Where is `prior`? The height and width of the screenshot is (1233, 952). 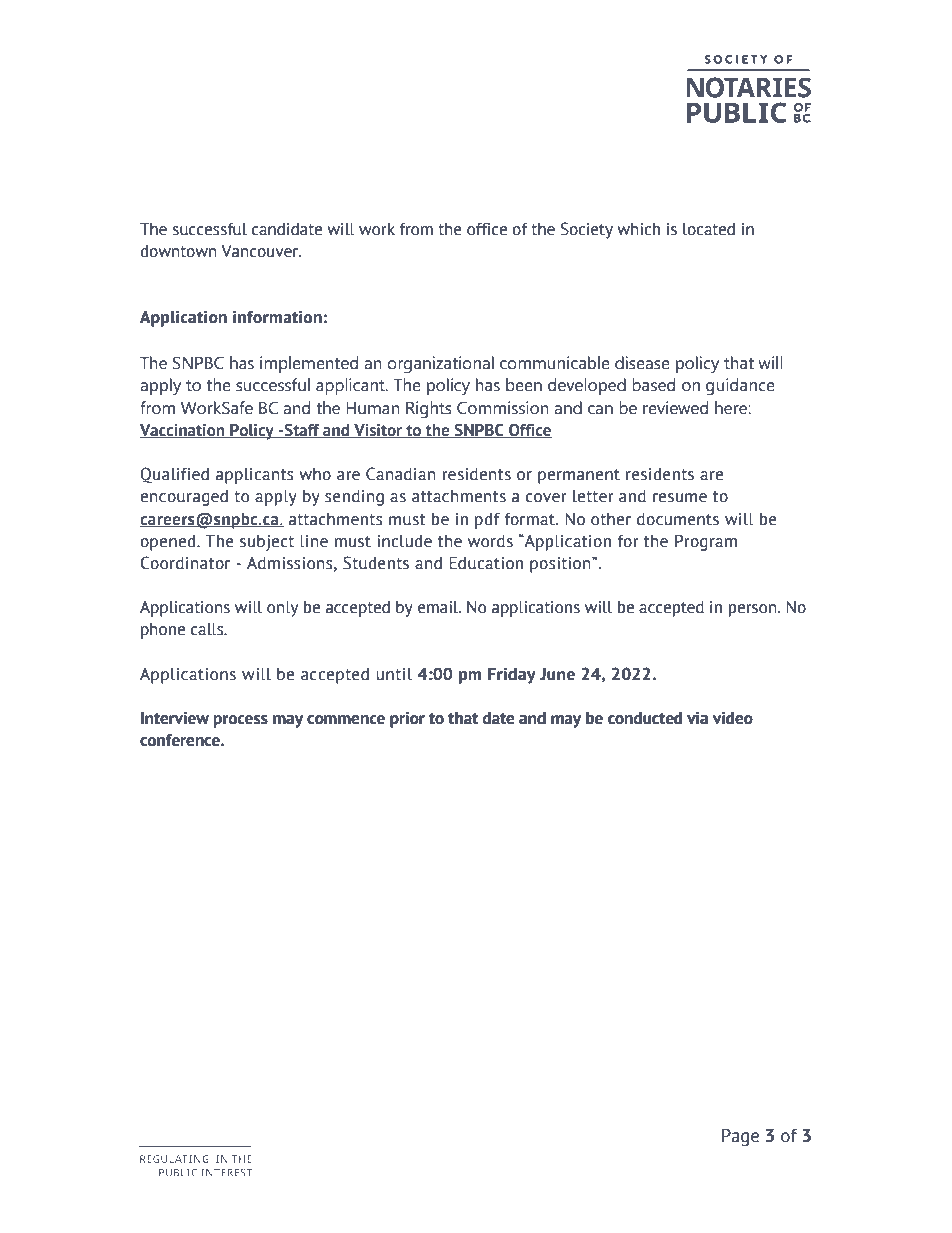 prior is located at coordinates (407, 719).
